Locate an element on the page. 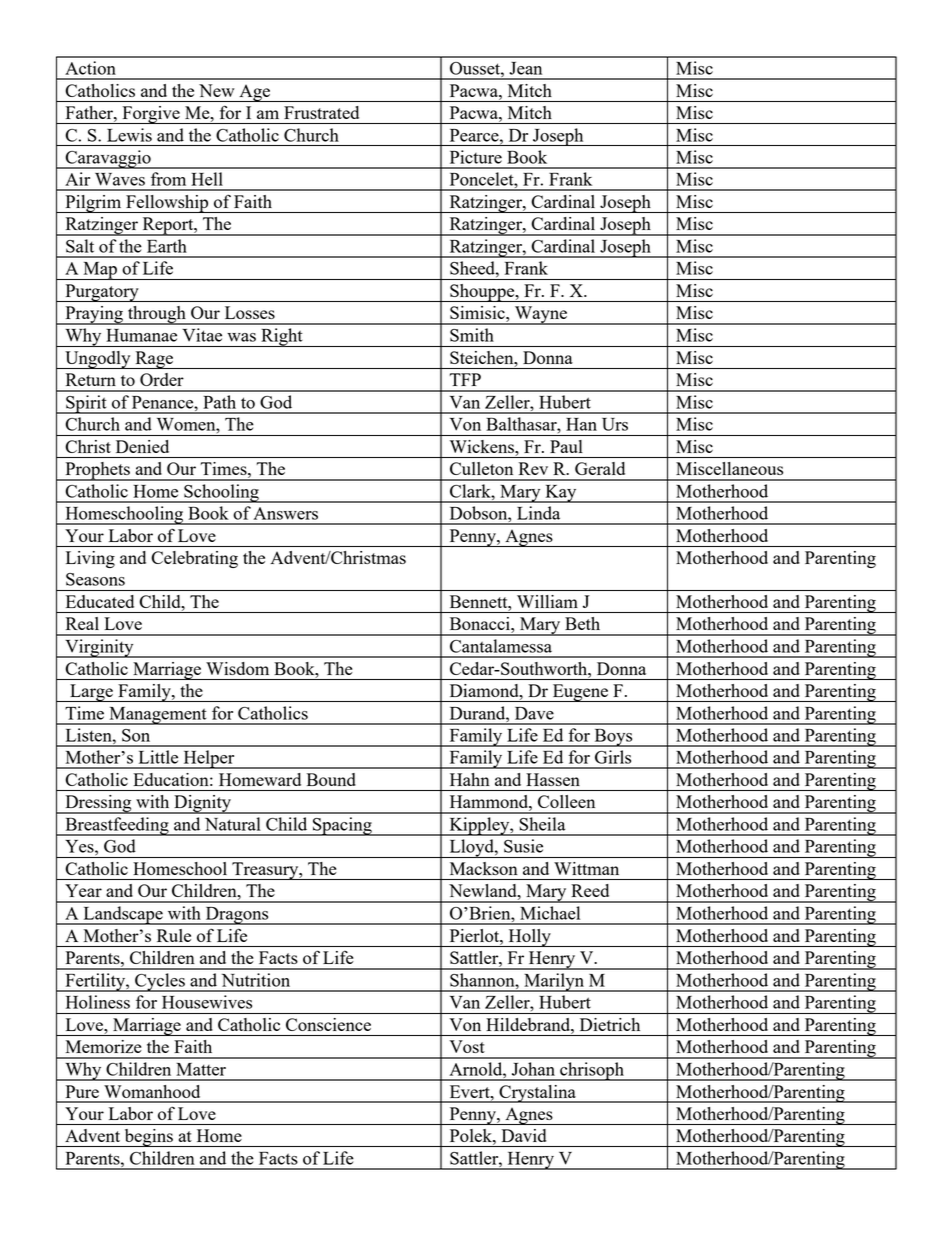 This page has width=952, height=1233. Forgive is located at coordinates (151, 115).
